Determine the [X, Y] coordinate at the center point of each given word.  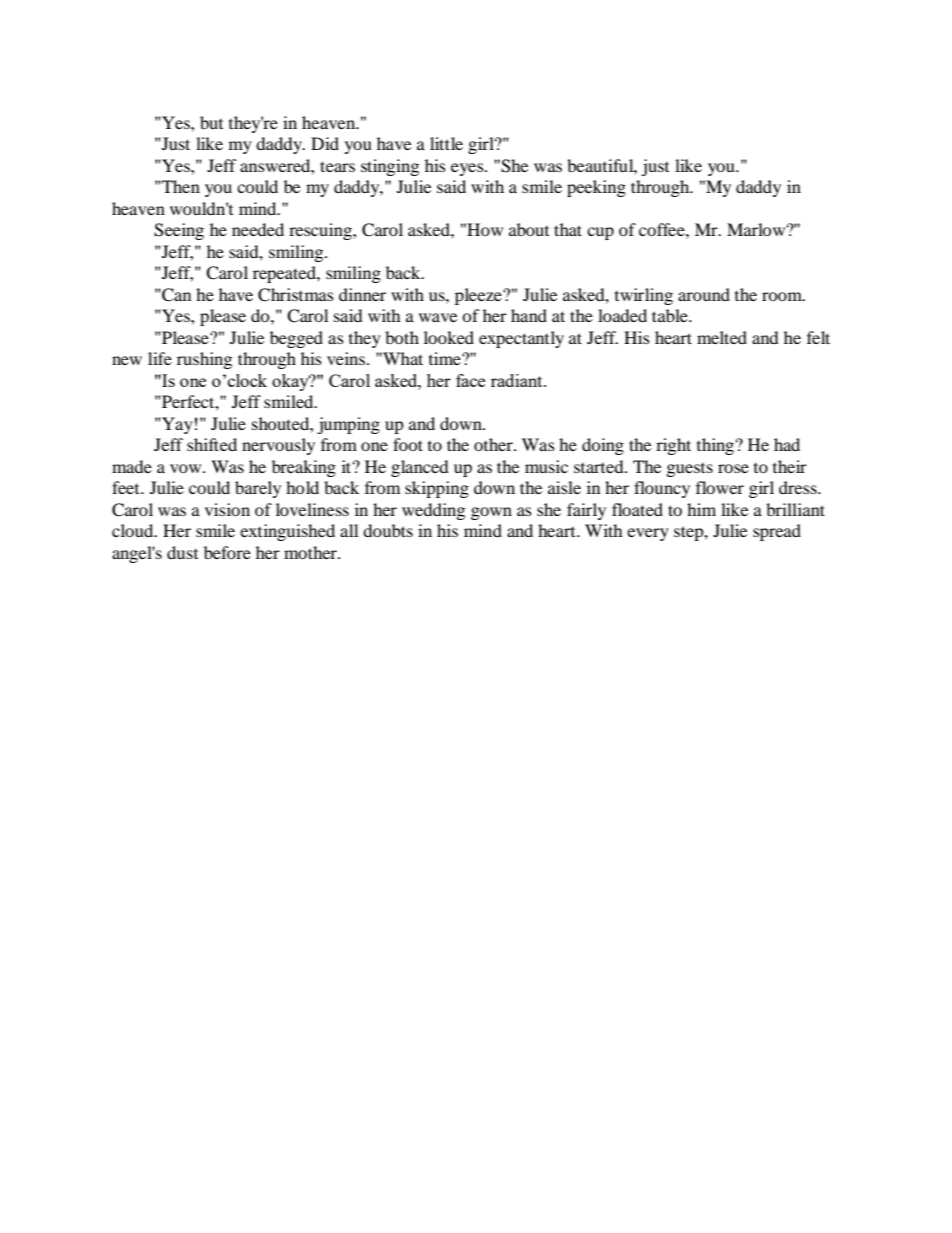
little [446, 143]
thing [715, 446]
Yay [176, 425]
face [470, 380]
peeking [596, 188]
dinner [362, 294]
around [704, 294]
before [227, 552]
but [211, 122]
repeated [285, 274]
